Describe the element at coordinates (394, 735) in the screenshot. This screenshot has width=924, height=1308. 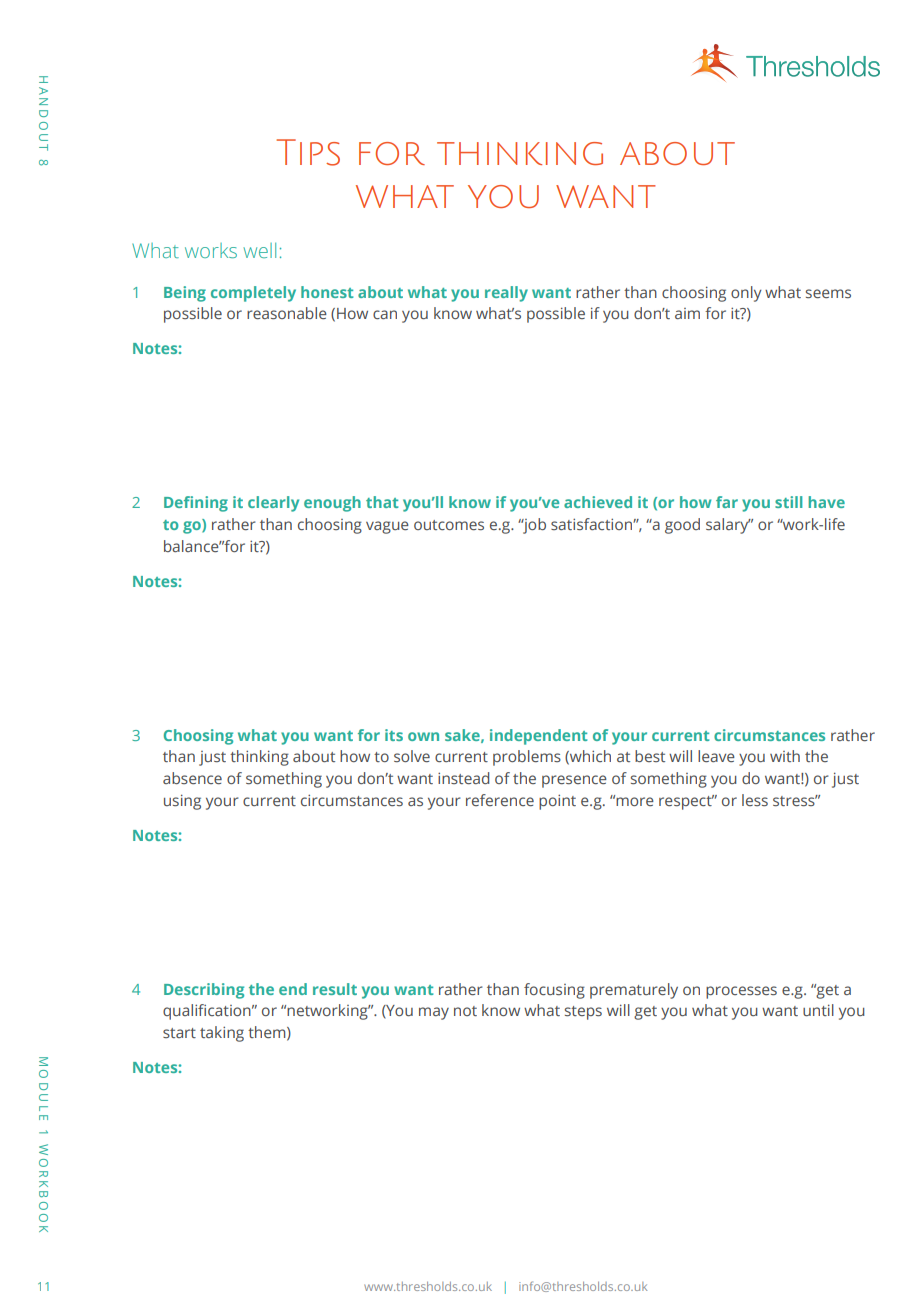
I see `its` at that location.
